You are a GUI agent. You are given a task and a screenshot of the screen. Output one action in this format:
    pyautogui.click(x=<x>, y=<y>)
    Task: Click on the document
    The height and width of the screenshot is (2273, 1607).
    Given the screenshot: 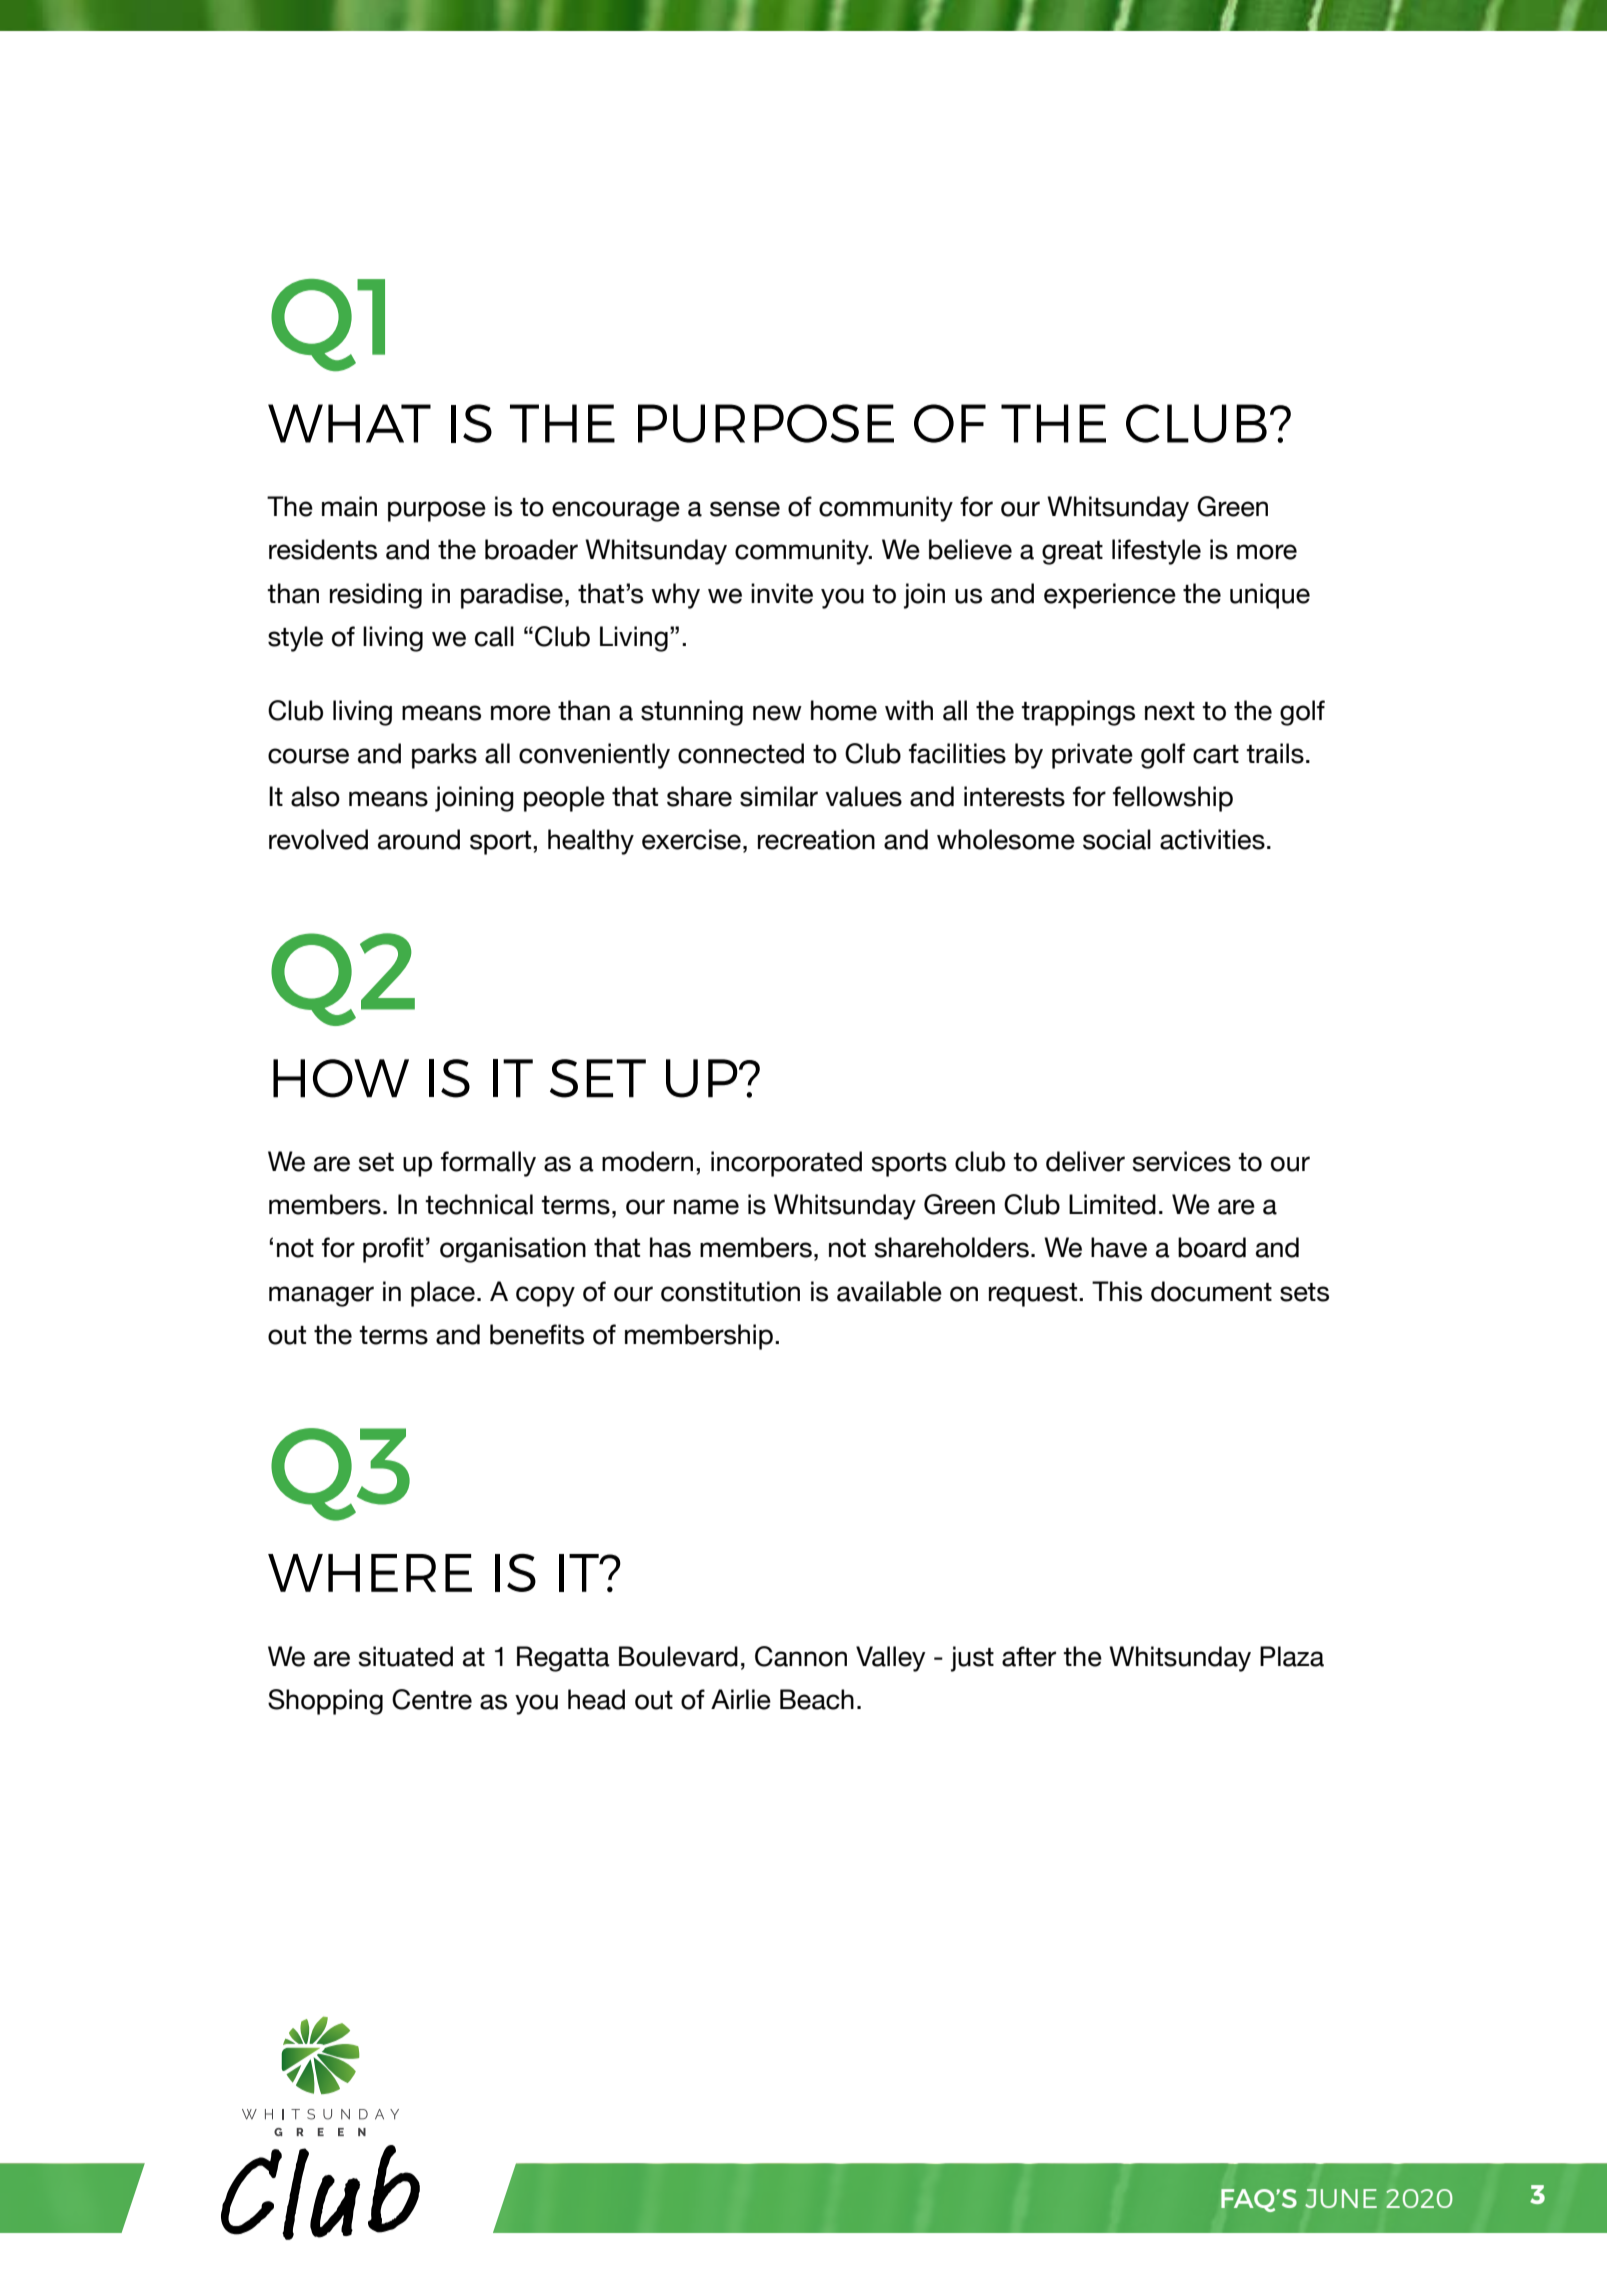 What is the action you would take?
    pyautogui.click(x=1211, y=1291)
